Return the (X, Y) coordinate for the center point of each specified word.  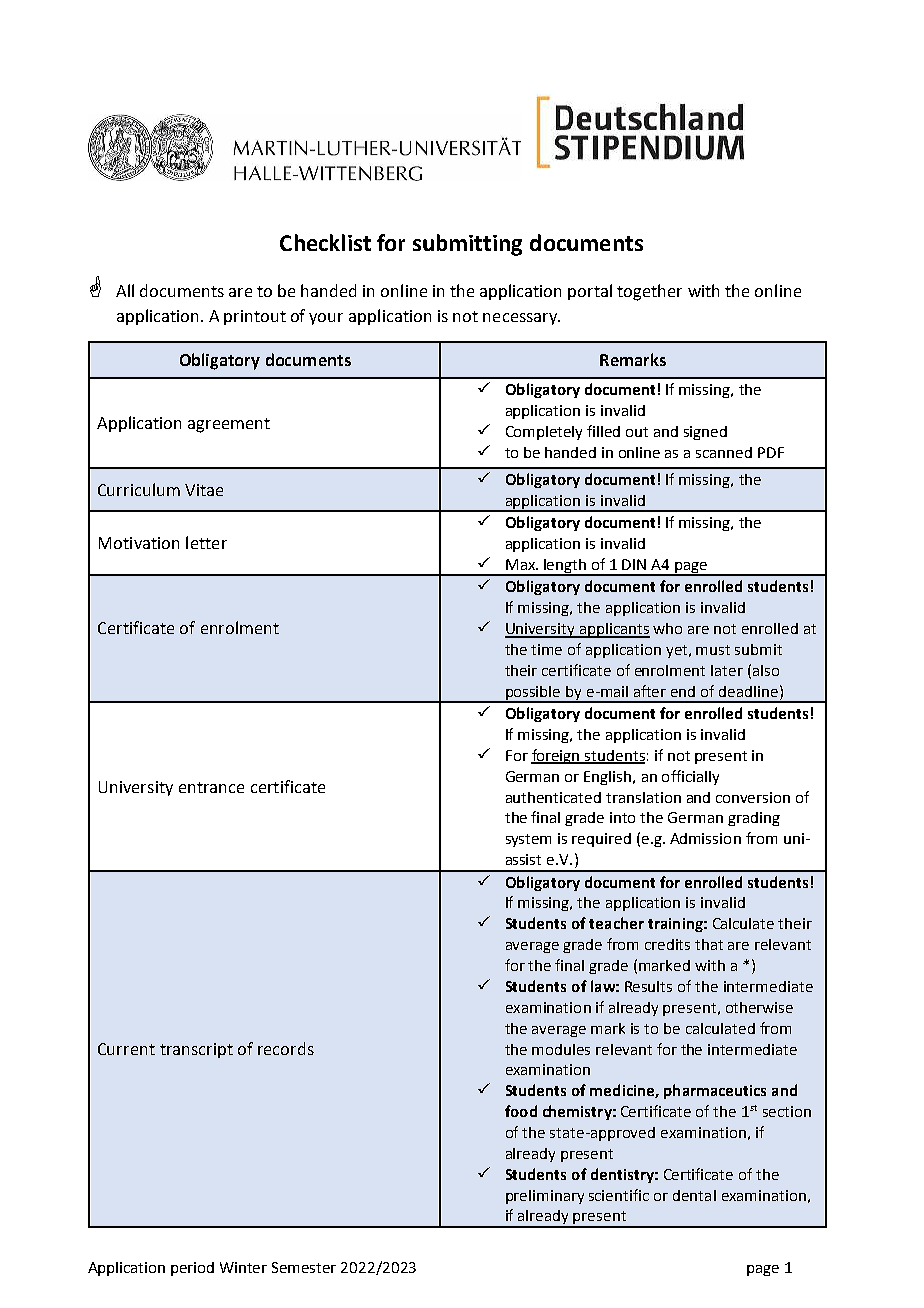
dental (694, 1195)
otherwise (759, 1007)
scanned (724, 452)
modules (561, 1049)
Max (521, 564)
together (649, 292)
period (192, 1269)
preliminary (545, 1197)
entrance (211, 787)
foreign (556, 756)
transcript (196, 1050)
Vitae (204, 490)
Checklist (325, 242)
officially (690, 777)
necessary (521, 319)
